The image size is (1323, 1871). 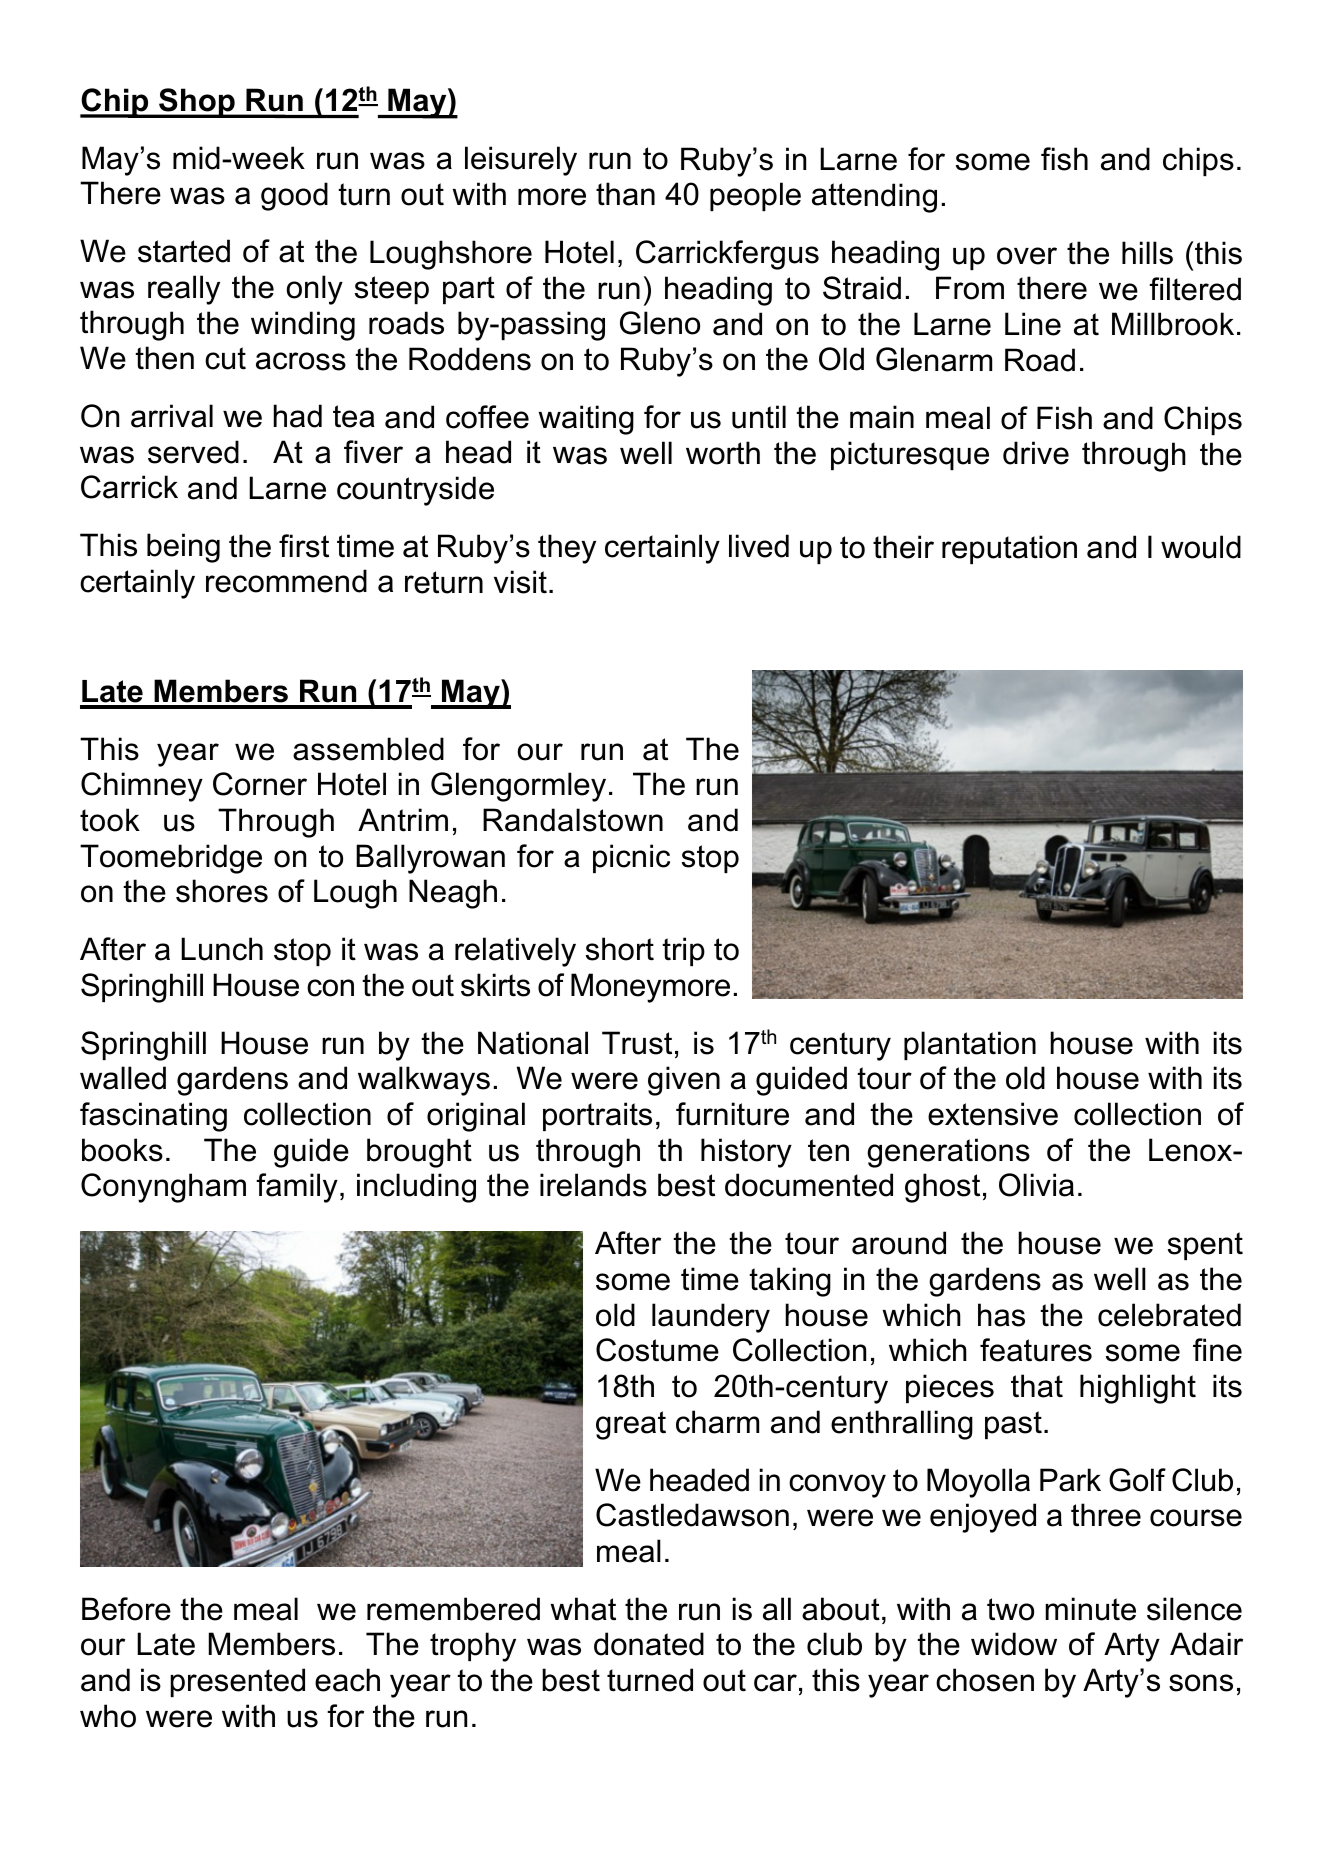 What do you see at coordinates (625, 194) in the screenshot?
I see `than` at bounding box center [625, 194].
